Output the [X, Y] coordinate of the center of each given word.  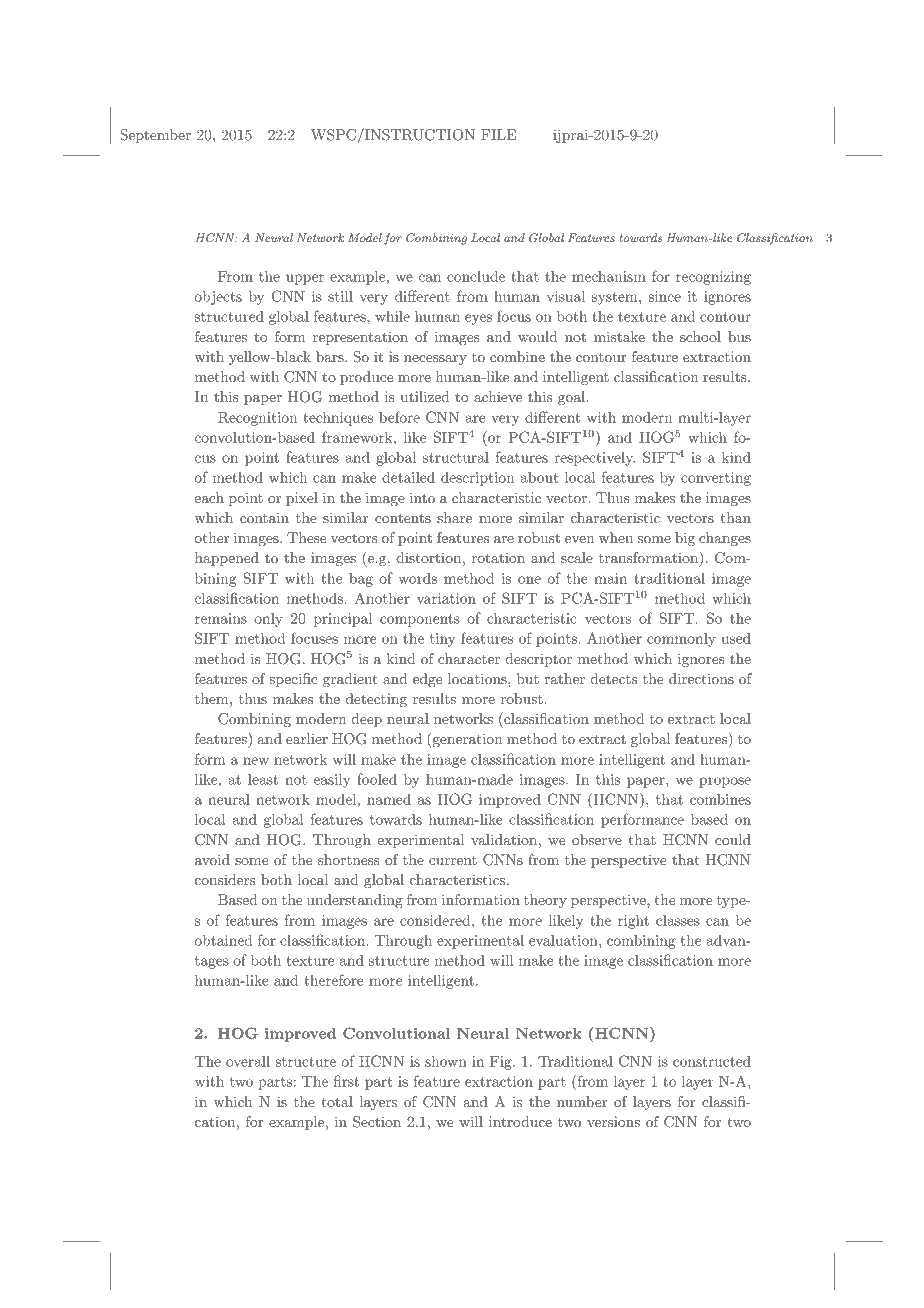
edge [427, 680]
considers [225, 879]
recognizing [713, 278]
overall [248, 1061]
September [155, 136]
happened [227, 559]
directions [701, 678]
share [454, 517]
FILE [498, 134]
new [256, 761]
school [700, 336]
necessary [435, 360]
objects [218, 298]
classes [678, 920]
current [453, 860]
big [685, 539]
